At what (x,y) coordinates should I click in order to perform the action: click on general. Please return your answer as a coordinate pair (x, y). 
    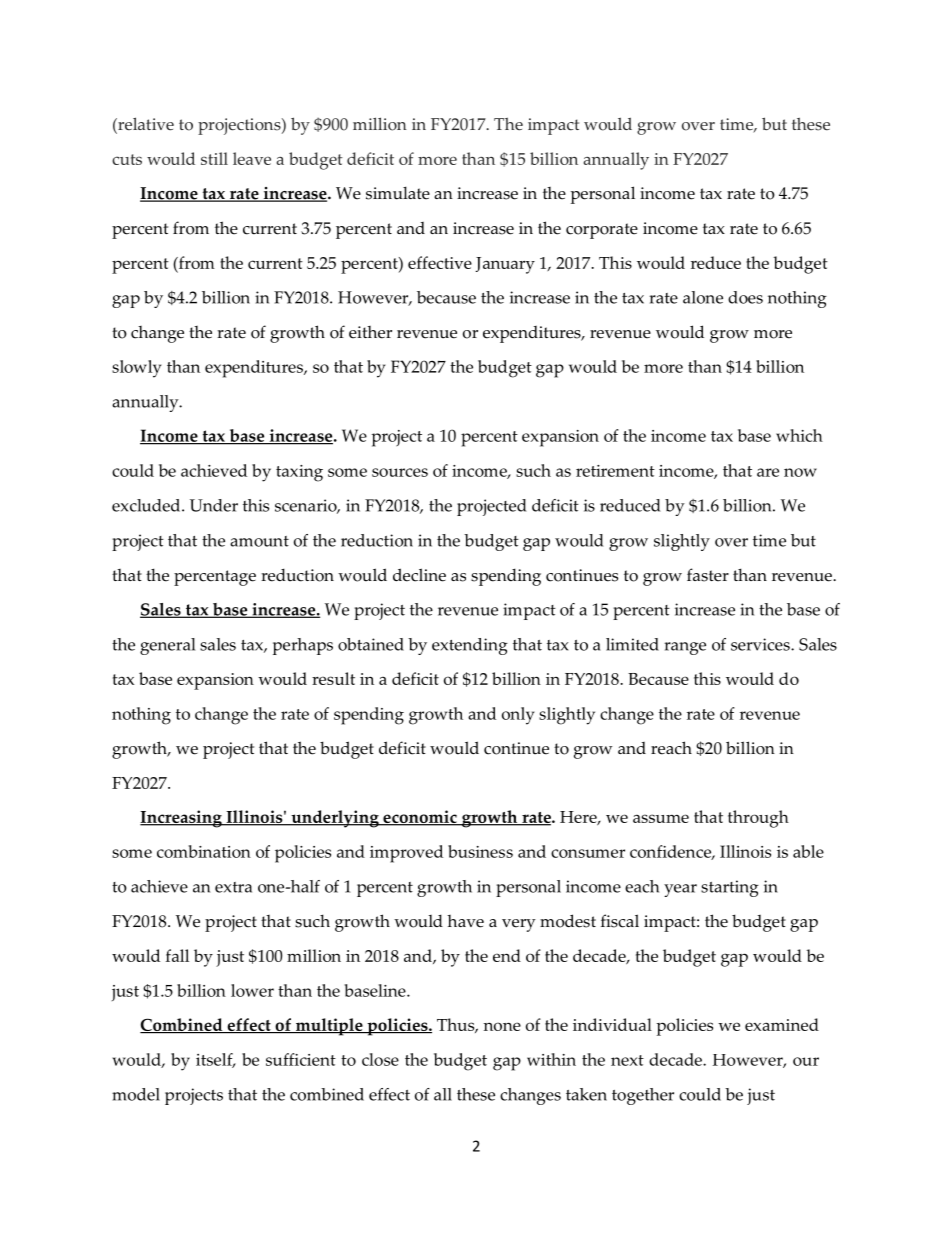
    Looking at the image, I should click on (167, 646).
